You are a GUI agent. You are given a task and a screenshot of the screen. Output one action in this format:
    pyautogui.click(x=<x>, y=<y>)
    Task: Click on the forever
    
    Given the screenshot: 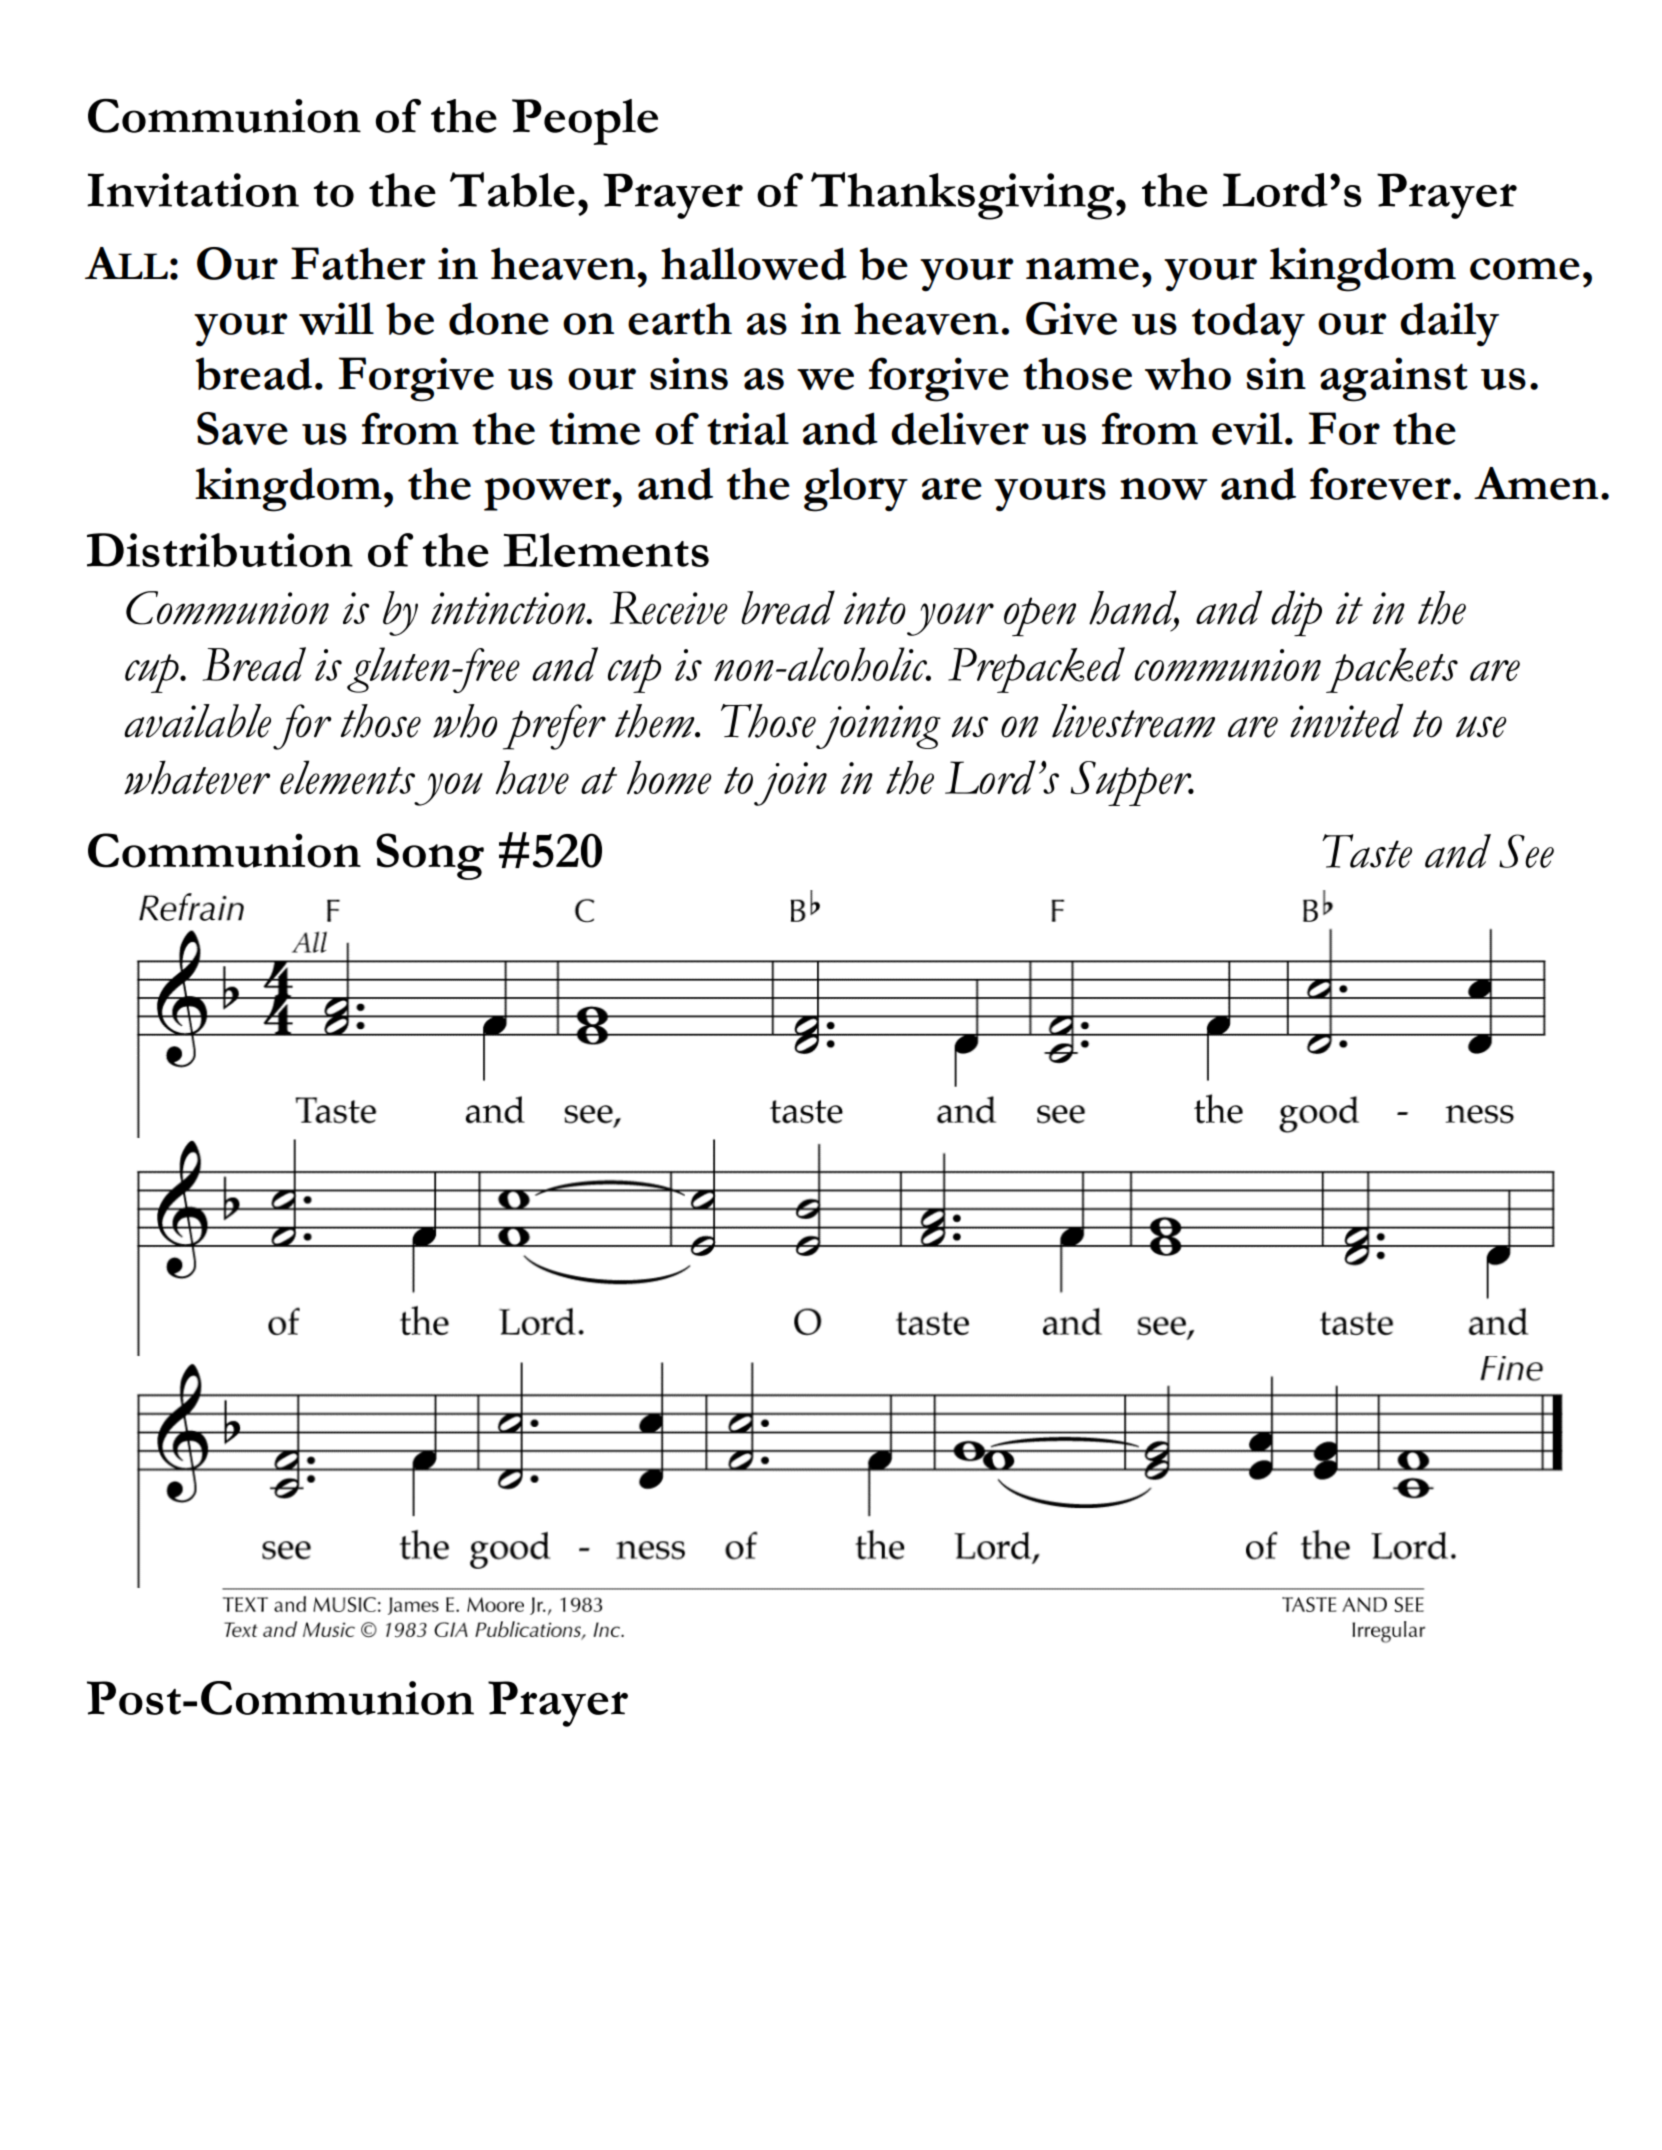 What is the action you would take?
    pyautogui.click(x=1380, y=483)
